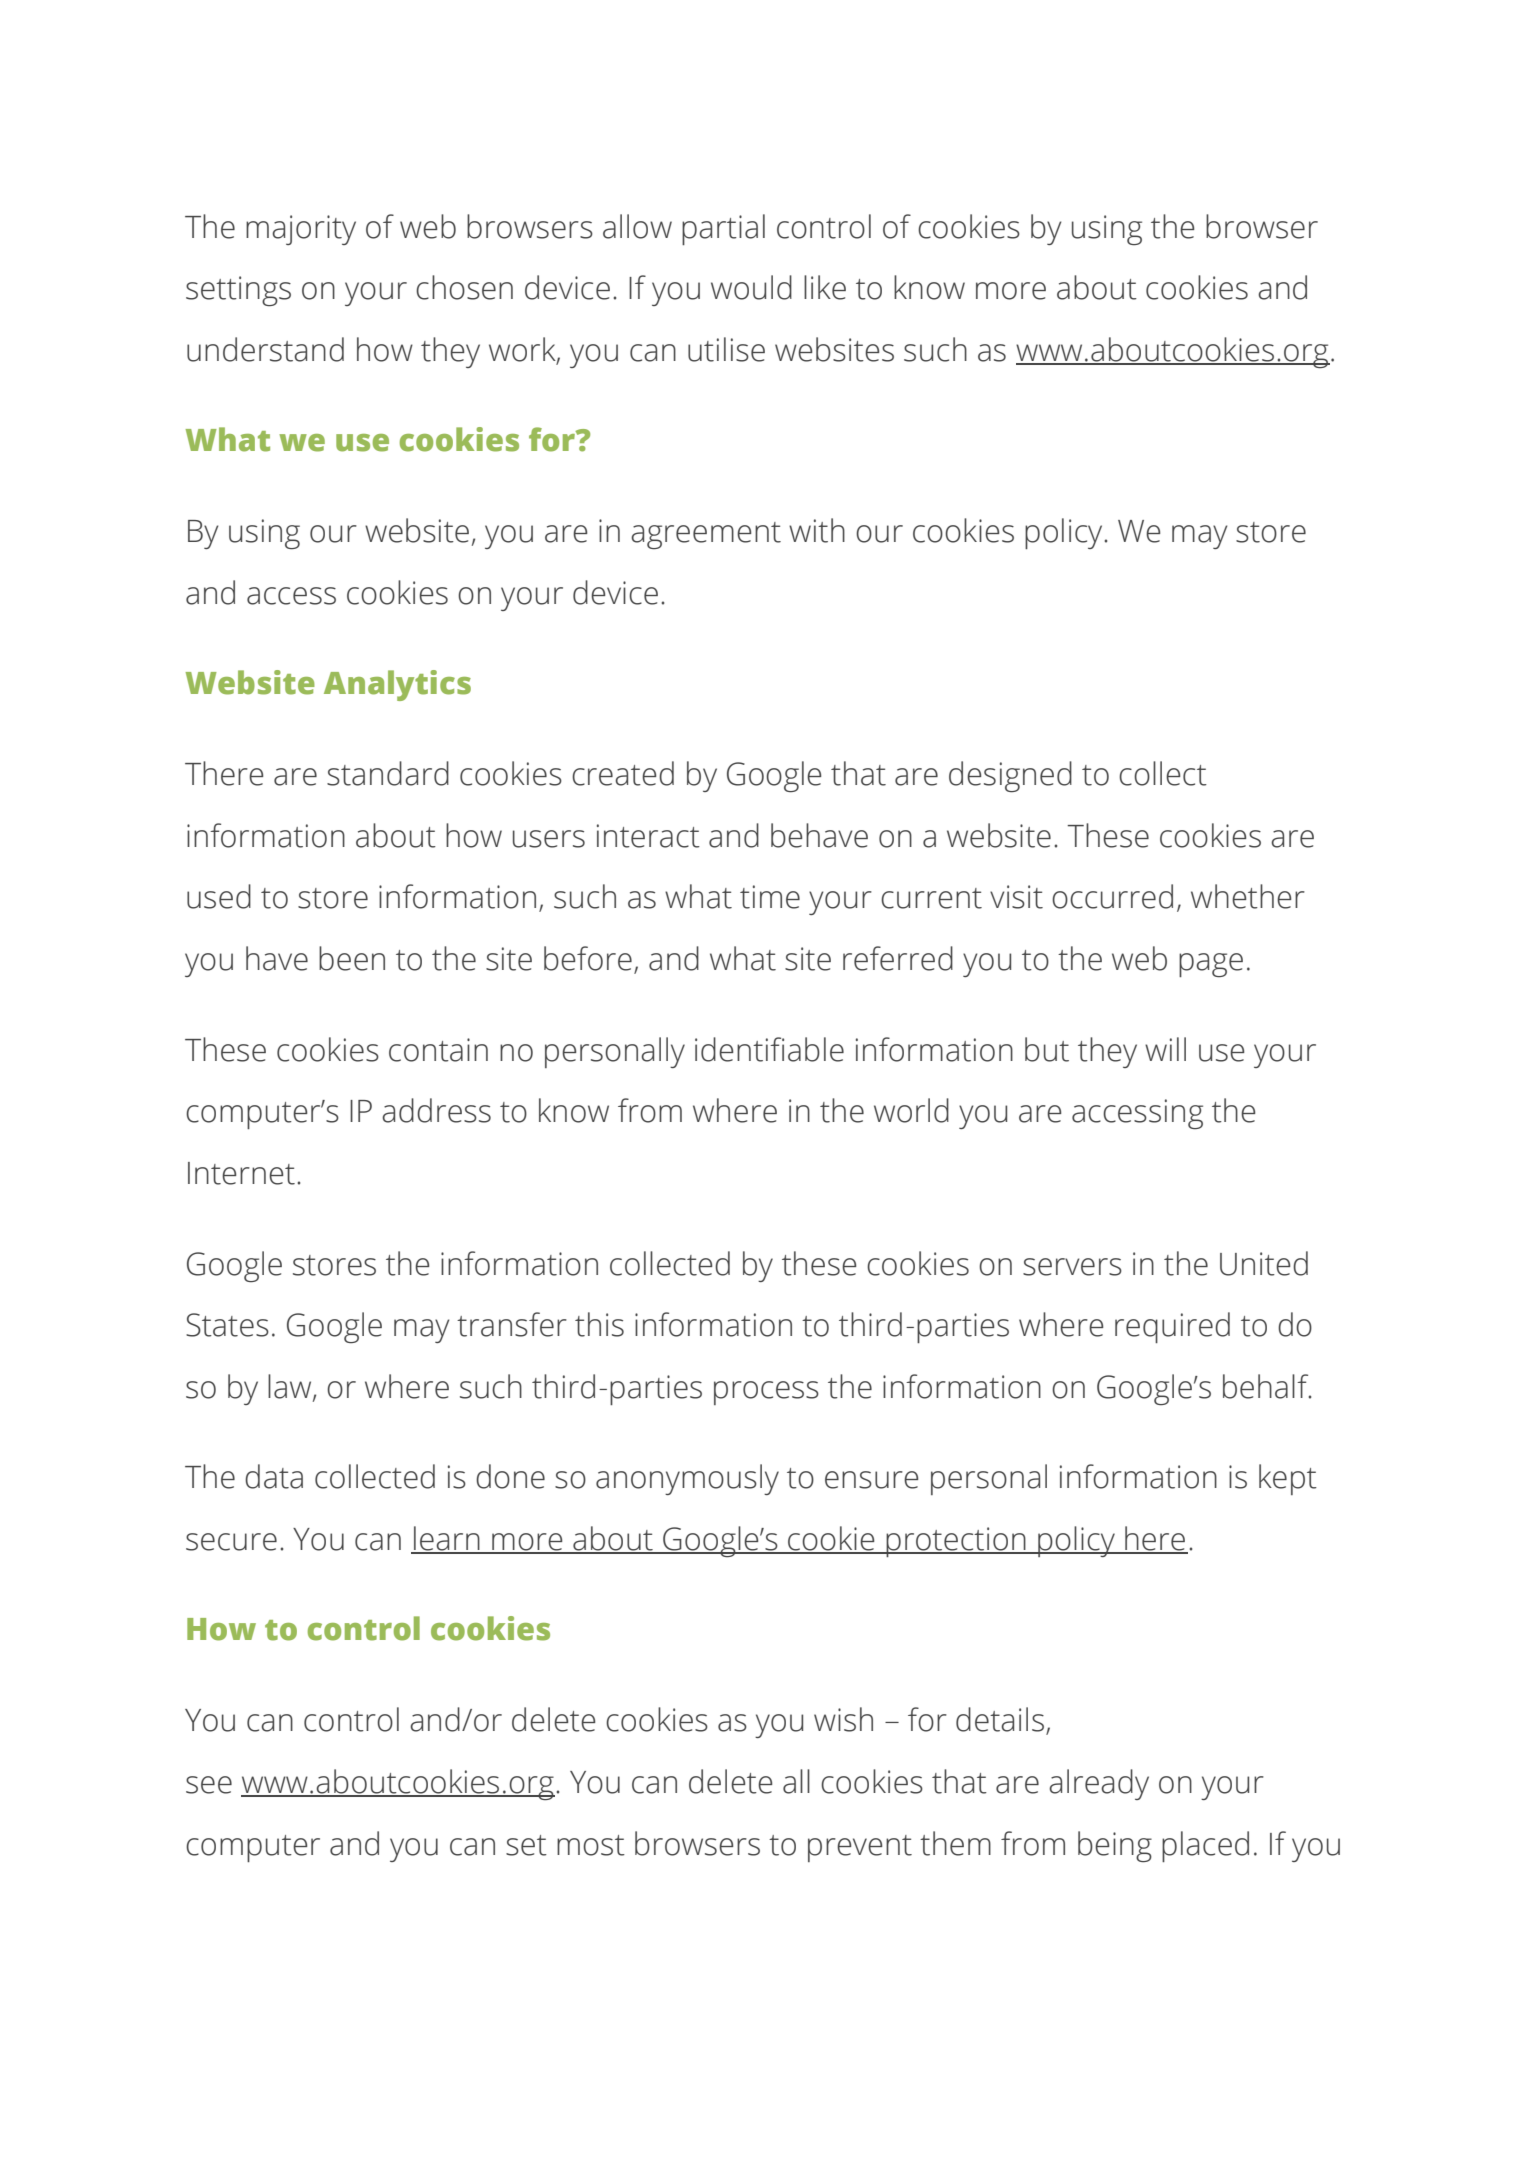  What do you see at coordinates (825, 287) in the document?
I see `like` at bounding box center [825, 287].
